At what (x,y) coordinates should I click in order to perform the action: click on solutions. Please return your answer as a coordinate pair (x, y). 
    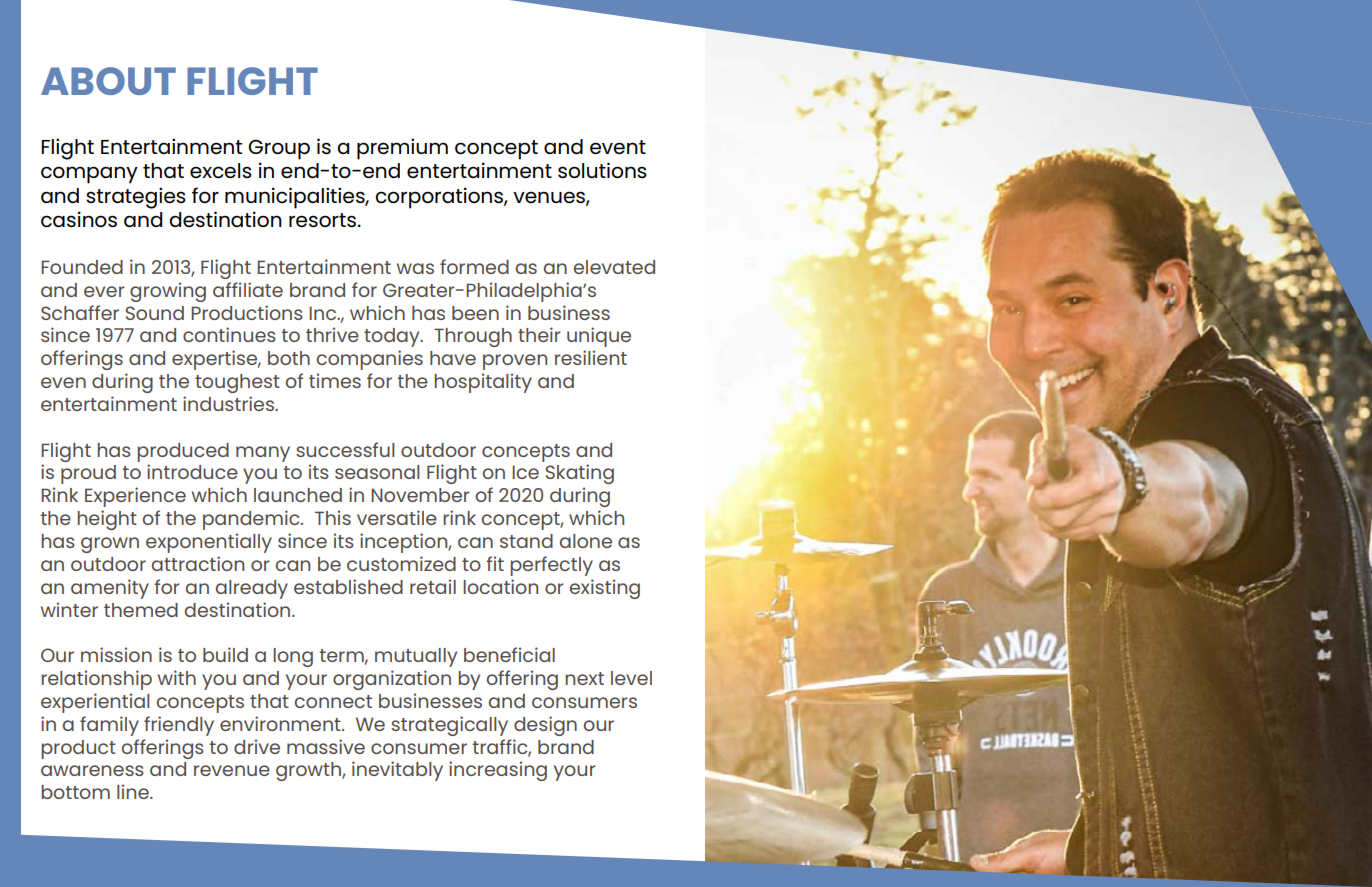
    Looking at the image, I should click on (602, 170).
